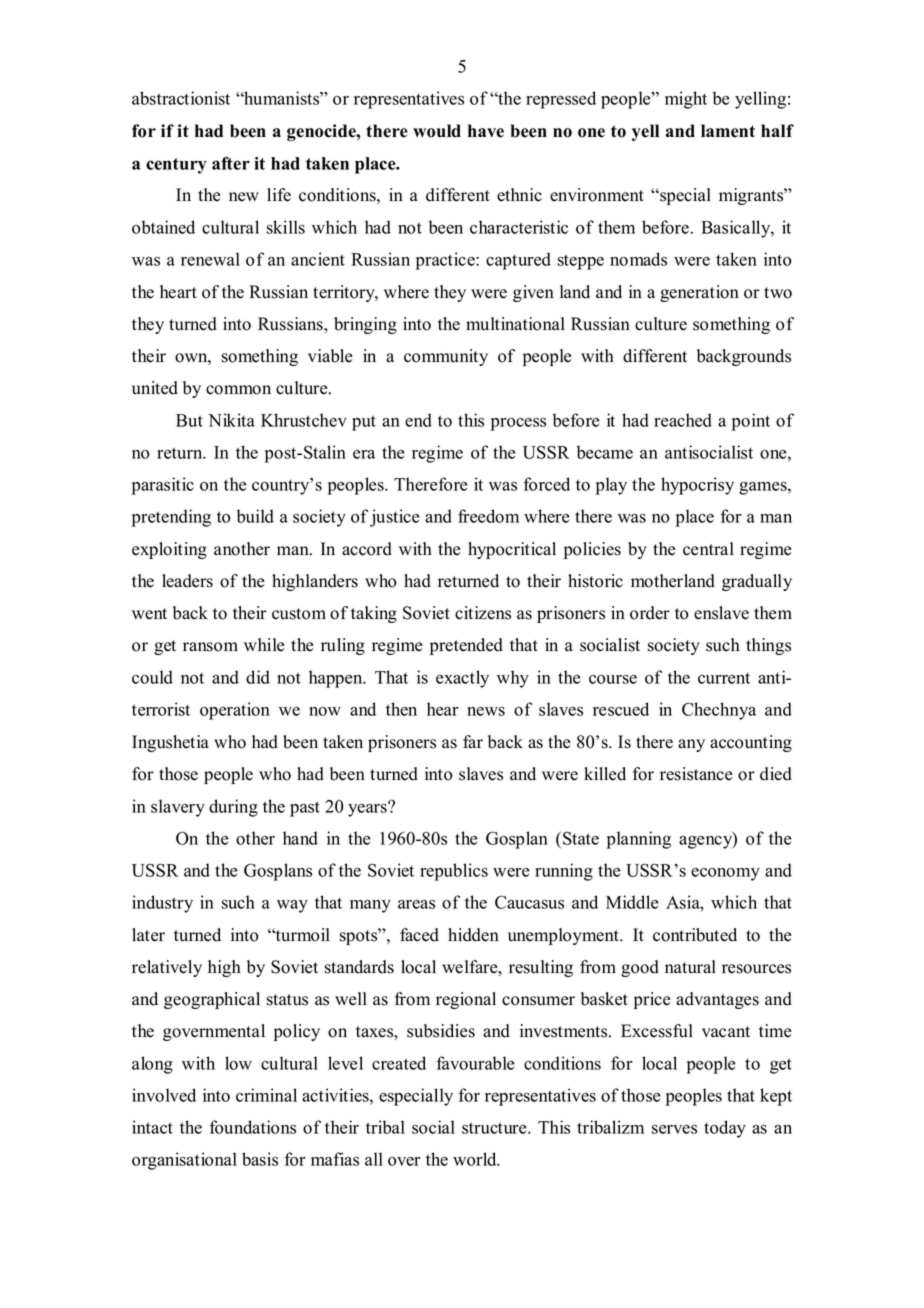  What do you see at coordinates (695, 935) in the page?
I see `contributed` at bounding box center [695, 935].
